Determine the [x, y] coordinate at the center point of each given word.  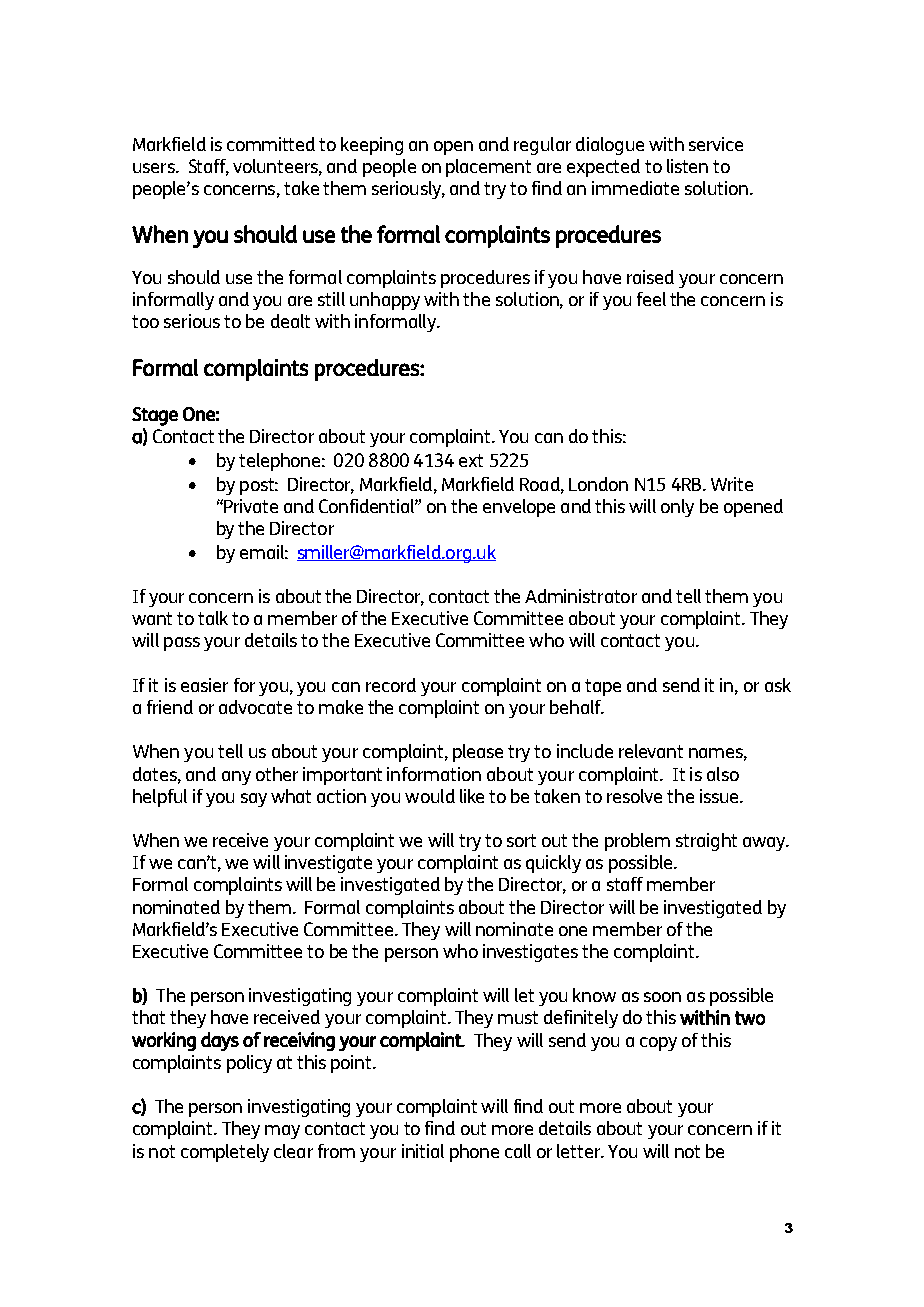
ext [471, 460]
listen [687, 166]
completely [225, 1153]
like [472, 796]
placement [488, 168]
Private [251, 506]
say [254, 800]
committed [271, 144]
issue [720, 796]
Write [732, 484]
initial [423, 1151]
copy [658, 1044]
